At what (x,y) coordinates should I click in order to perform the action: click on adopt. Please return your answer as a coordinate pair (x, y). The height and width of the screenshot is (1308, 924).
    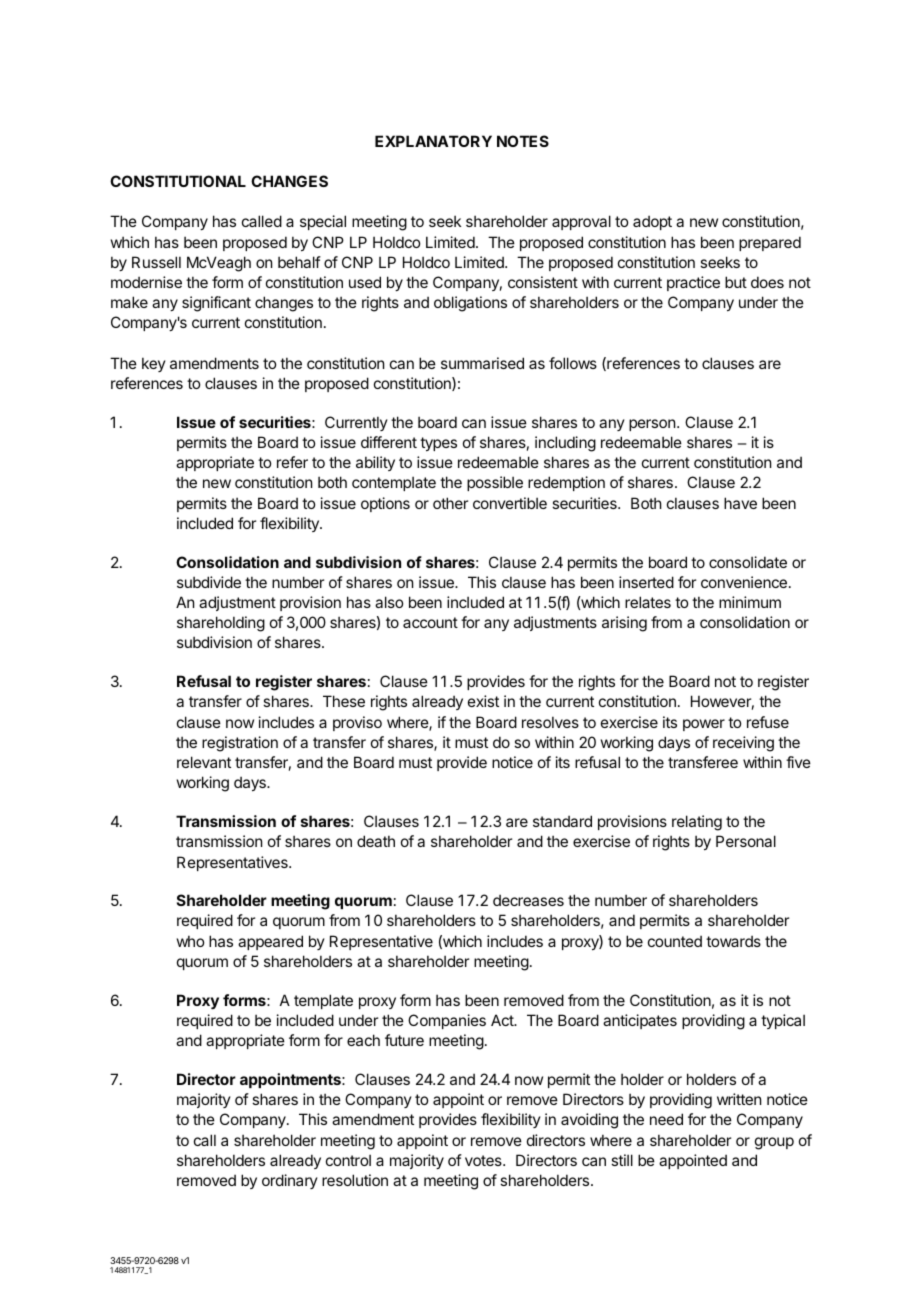
    Looking at the image, I should click on (652, 222).
